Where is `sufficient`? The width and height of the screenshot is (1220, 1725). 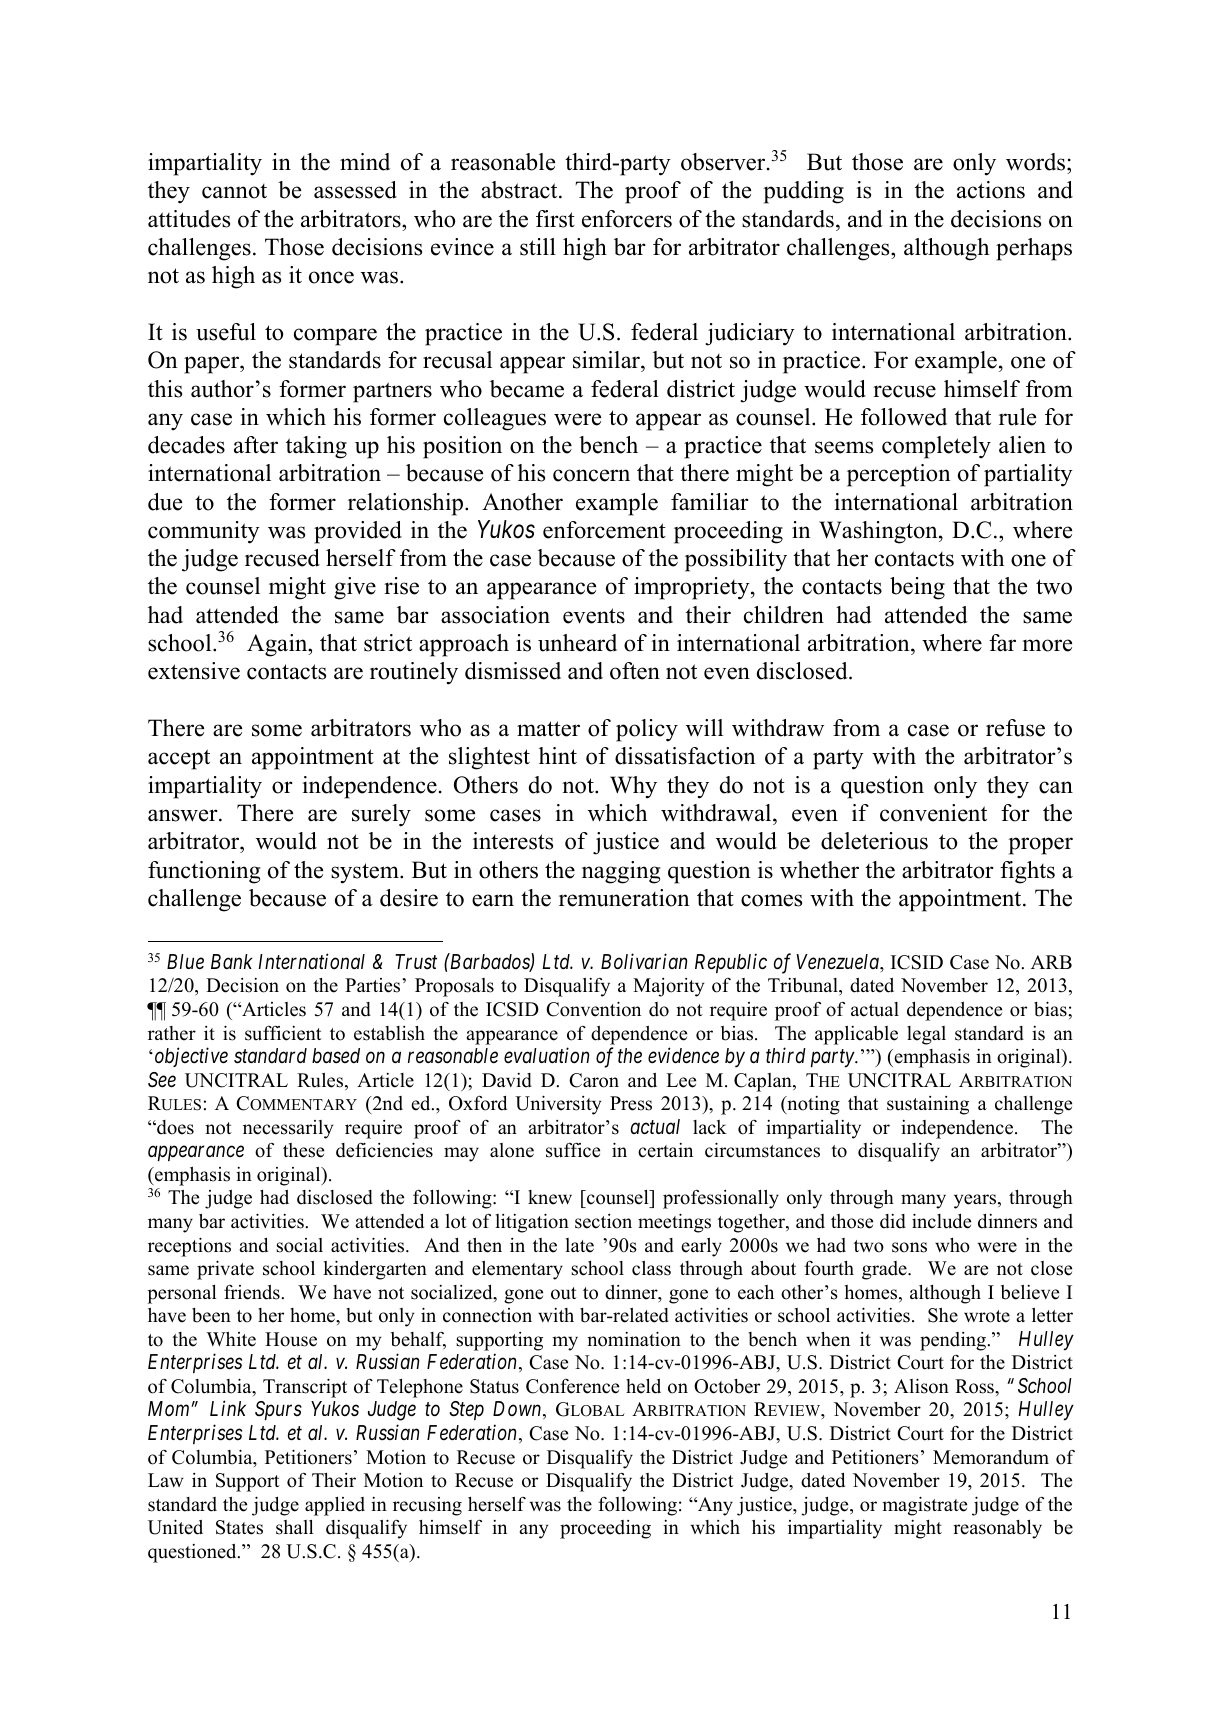
sufficient is located at coordinates (283, 1033).
